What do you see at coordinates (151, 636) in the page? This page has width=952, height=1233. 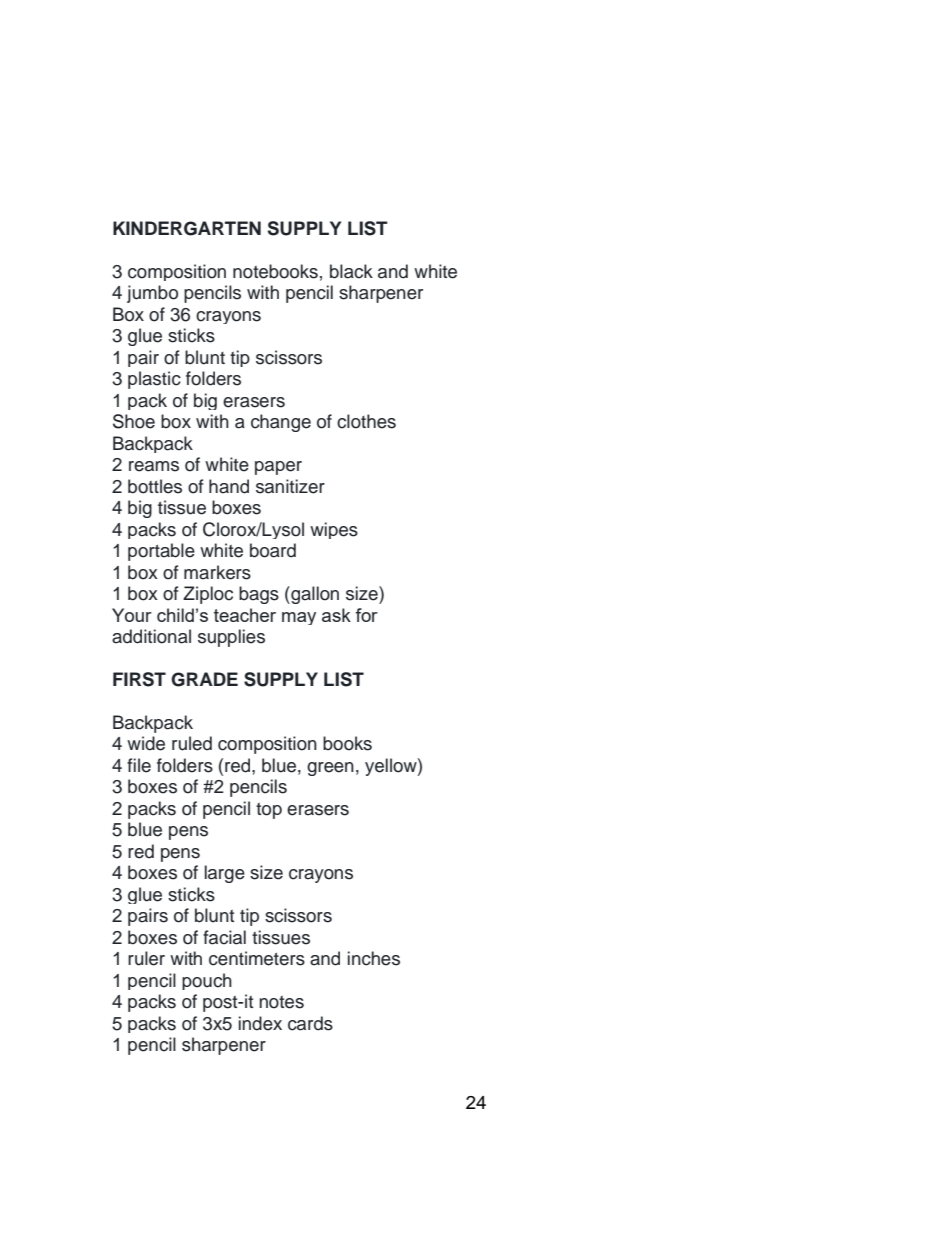 I see `additional` at bounding box center [151, 636].
